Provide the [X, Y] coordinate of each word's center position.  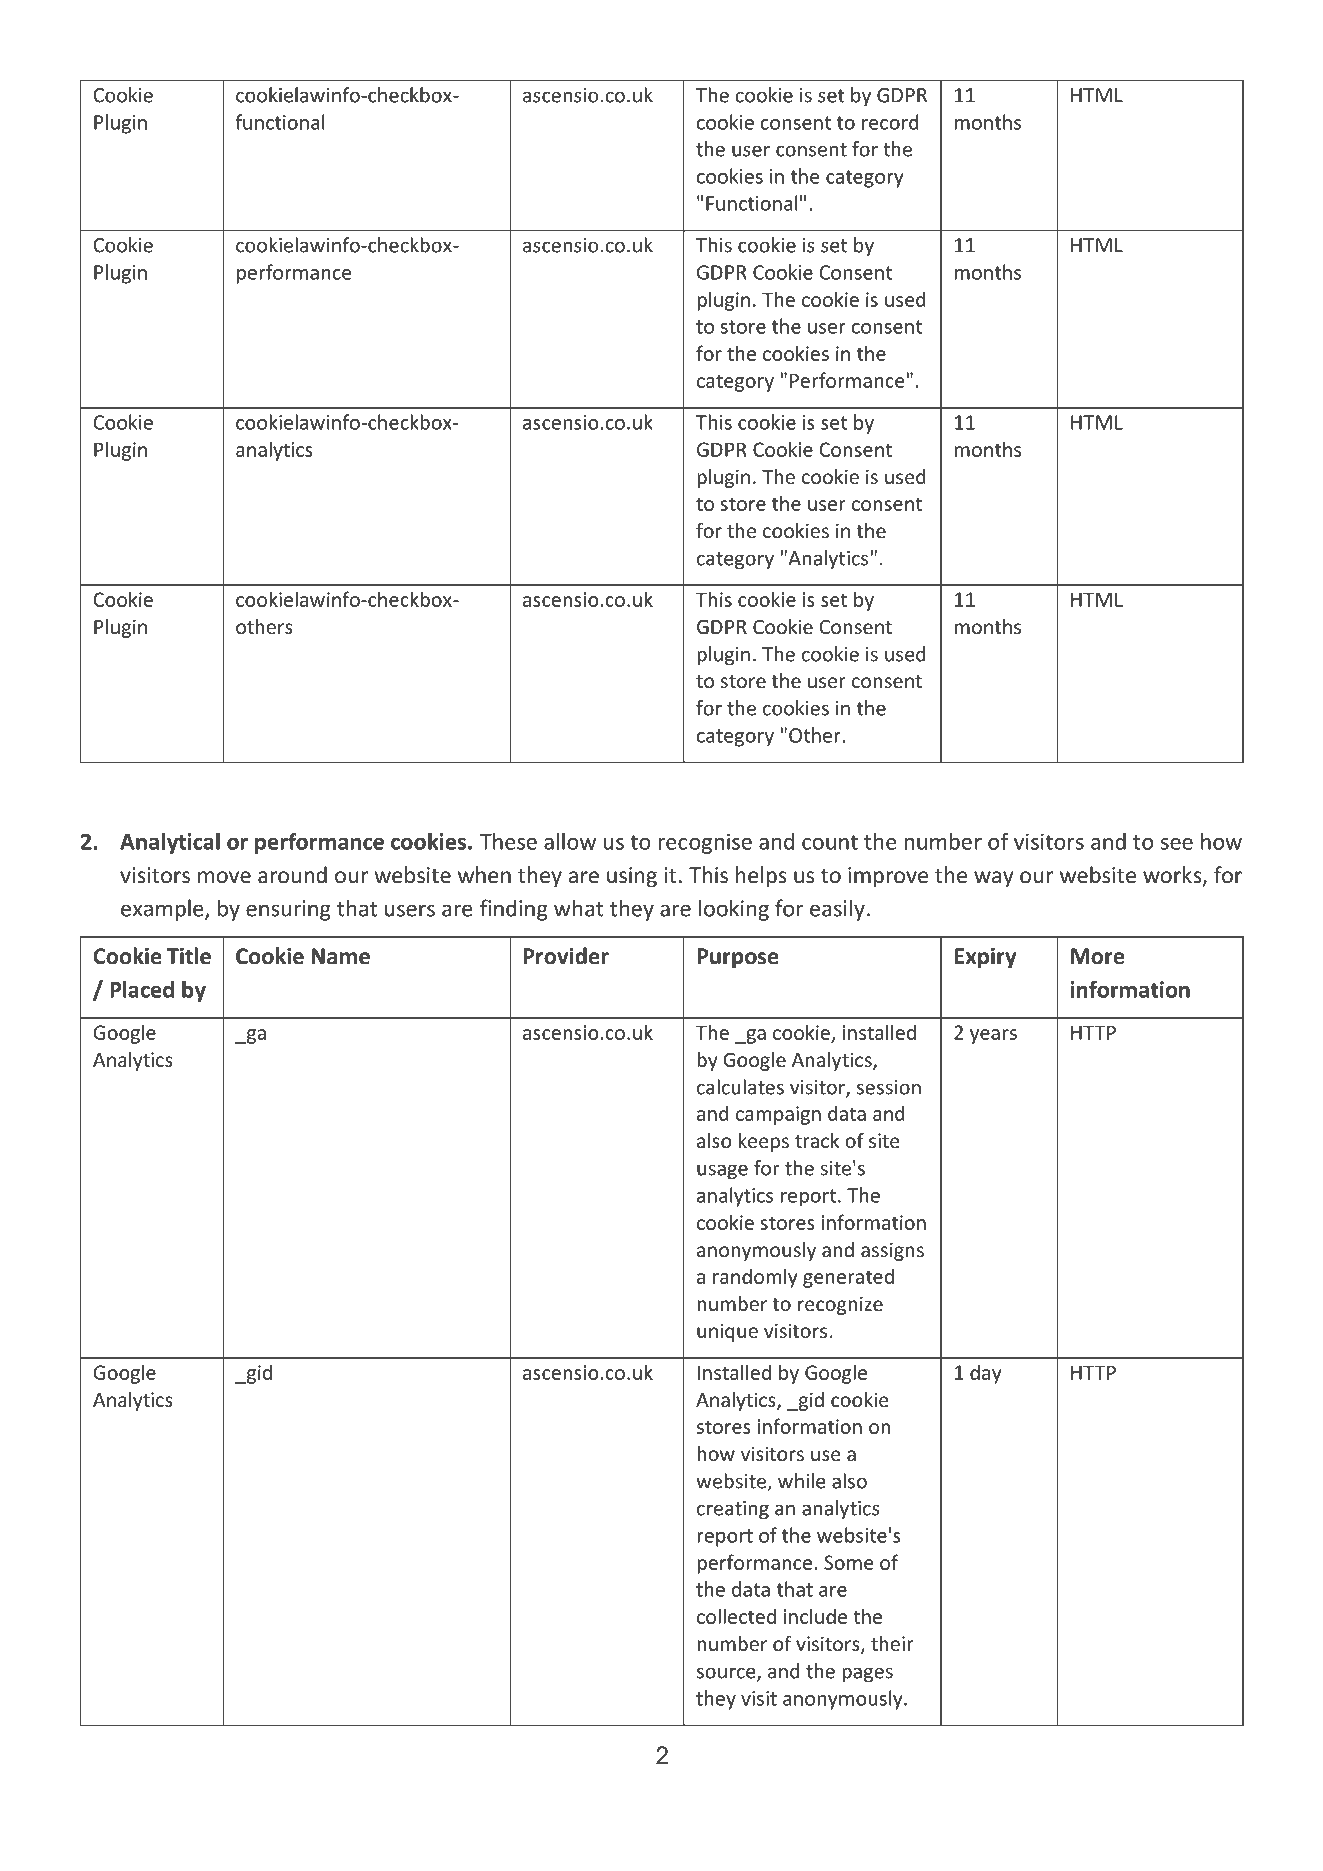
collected [736, 1616]
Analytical [170, 843]
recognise [705, 843]
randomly [755, 1278]
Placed [142, 989]
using [632, 877]
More [1097, 956]
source [727, 1674]
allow [570, 841]
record [890, 122]
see [1177, 844]
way [994, 879]
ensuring [288, 910]
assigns [892, 1251]
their [892, 1643]
